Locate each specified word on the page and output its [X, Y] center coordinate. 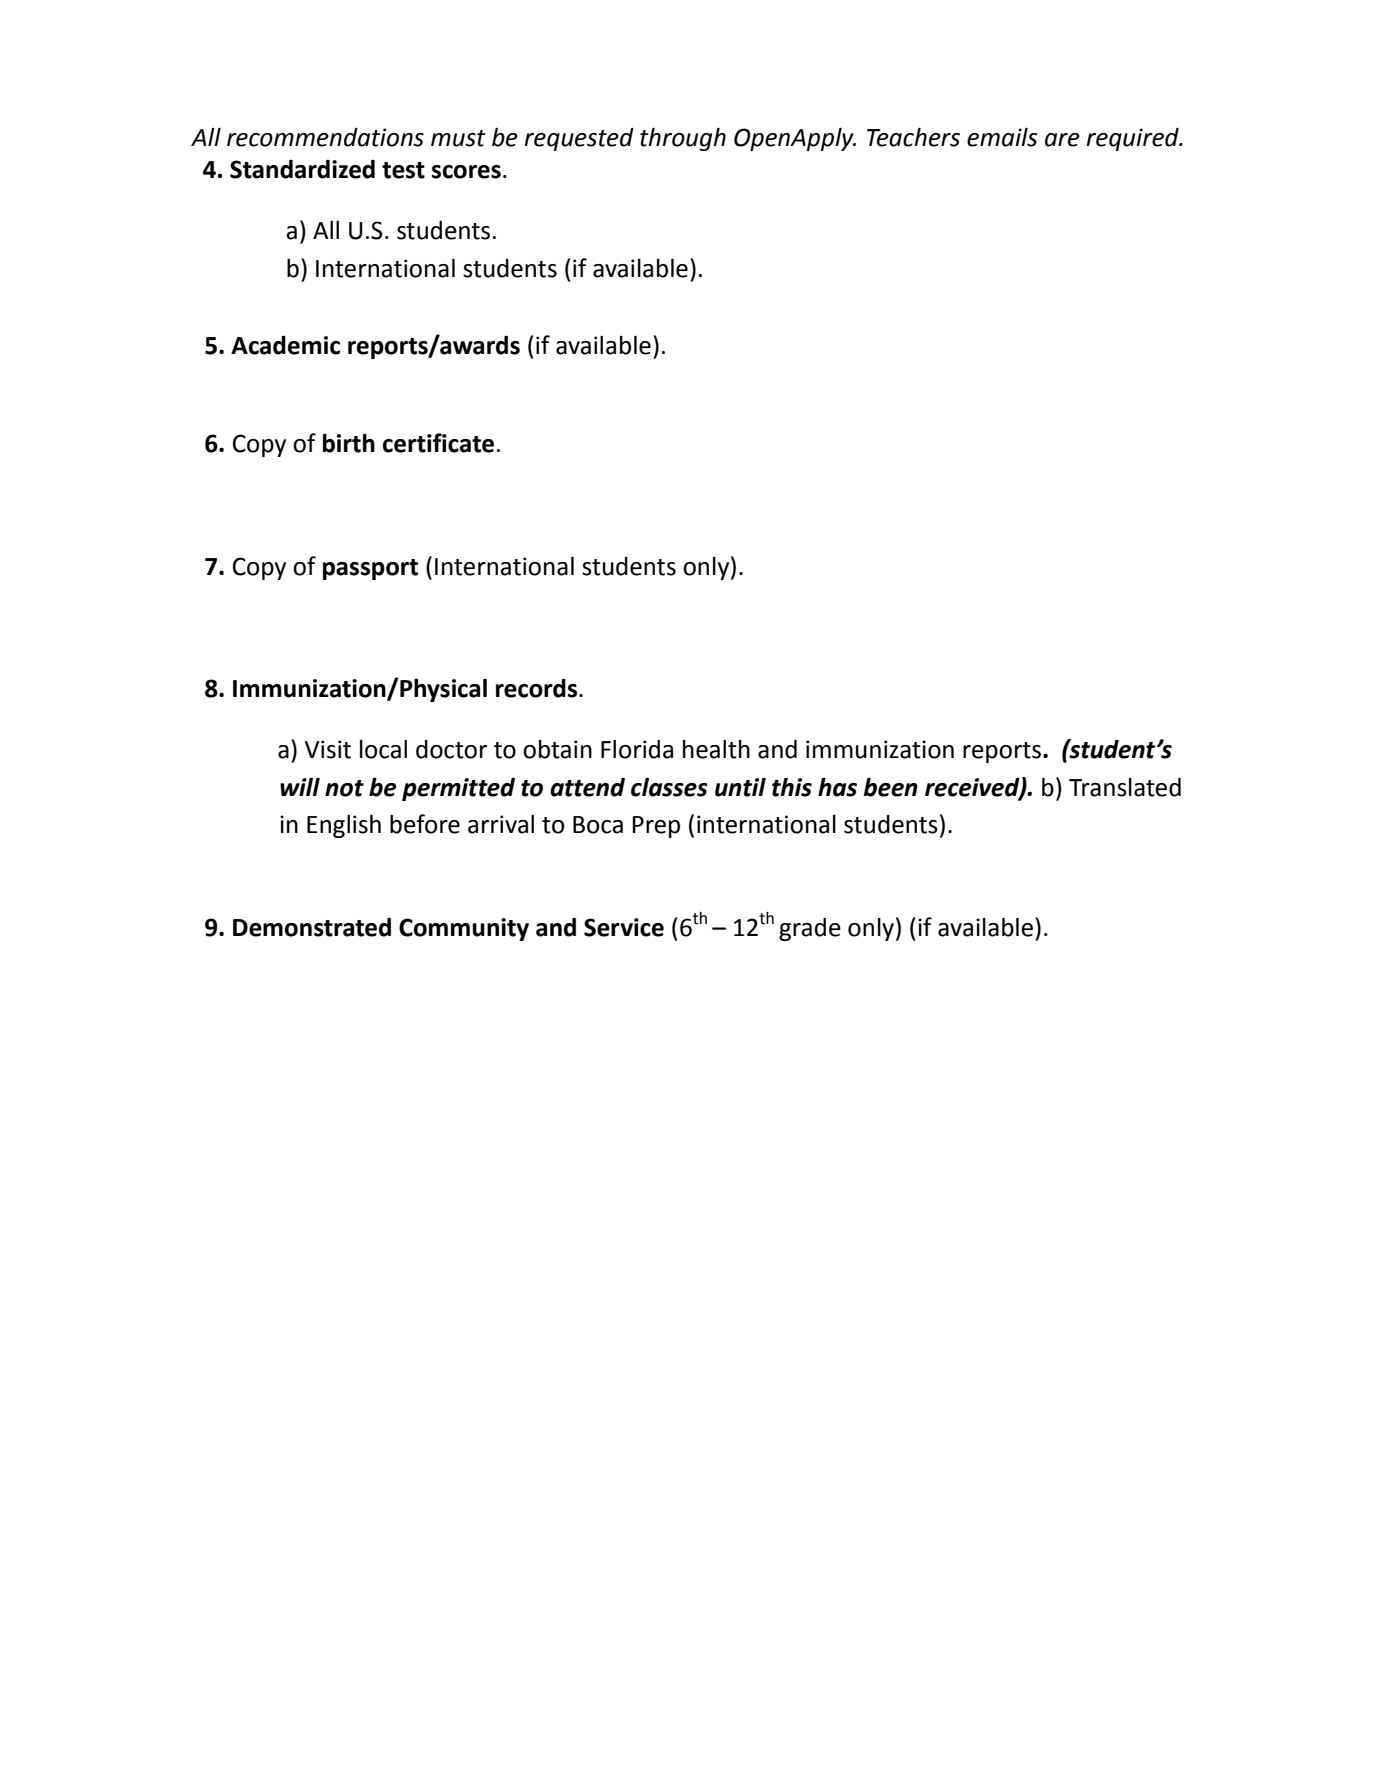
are [1062, 140]
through [683, 139]
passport [370, 569]
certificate [438, 443]
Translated [1125, 787]
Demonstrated [312, 927]
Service [624, 927]
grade [810, 929]
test [403, 170]
